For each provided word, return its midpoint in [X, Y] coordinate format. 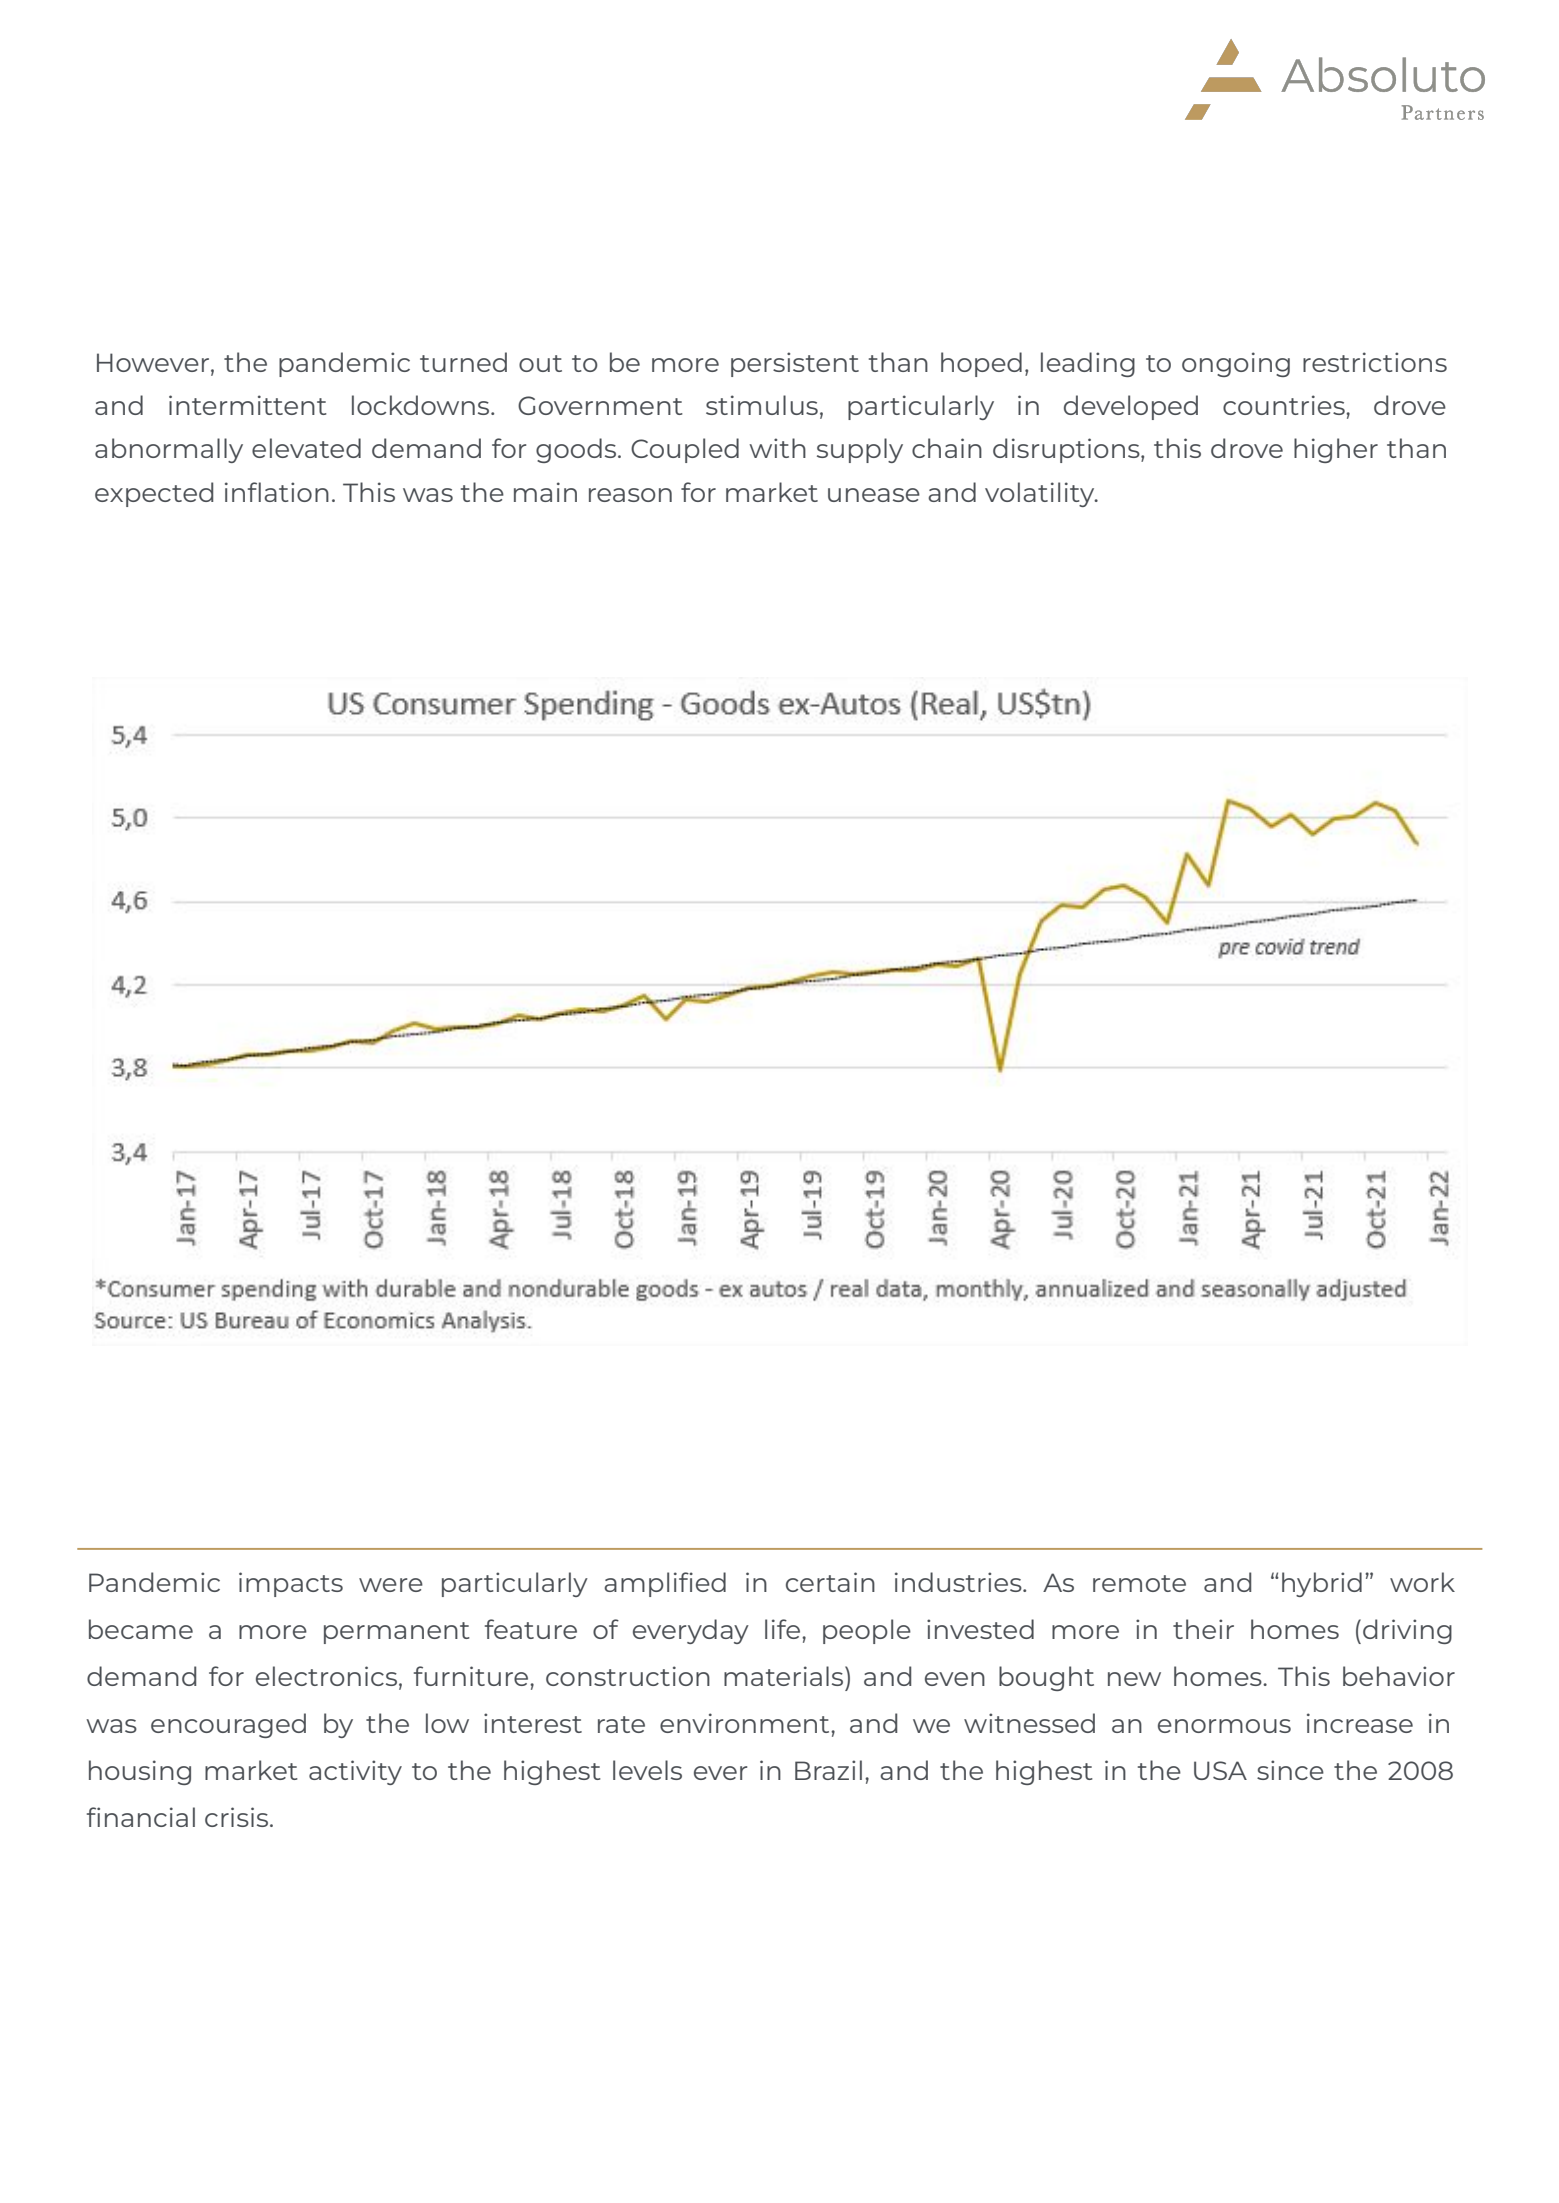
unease [874, 495]
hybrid [1322, 1584]
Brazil [828, 1770]
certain [830, 1582]
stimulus [762, 405]
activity [355, 1772]
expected [154, 494]
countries [1285, 405]
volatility [1041, 494]
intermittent [248, 405]
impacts [291, 1584]
